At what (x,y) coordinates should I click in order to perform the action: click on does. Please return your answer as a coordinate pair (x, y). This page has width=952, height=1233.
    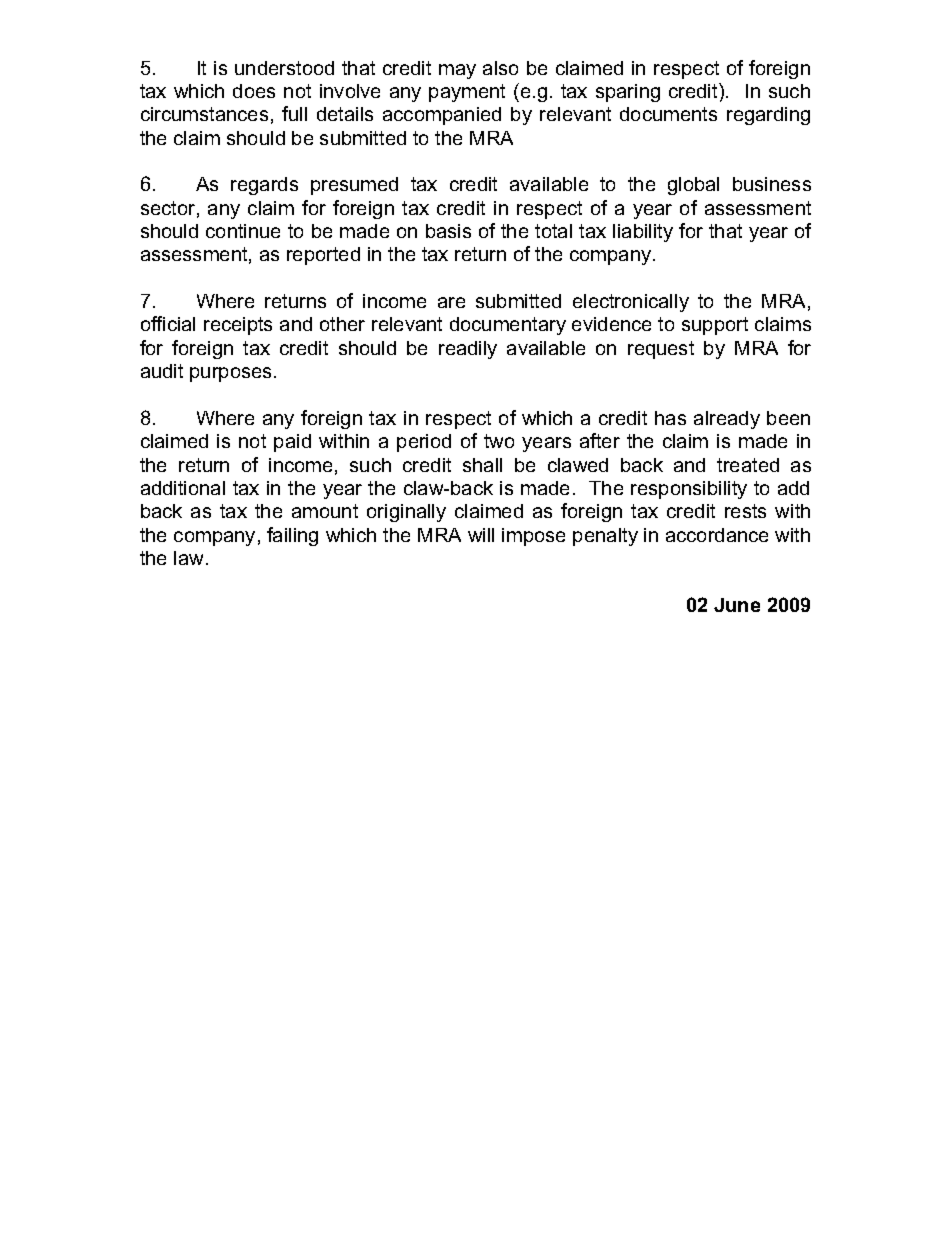
    Looking at the image, I should click on (254, 91).
